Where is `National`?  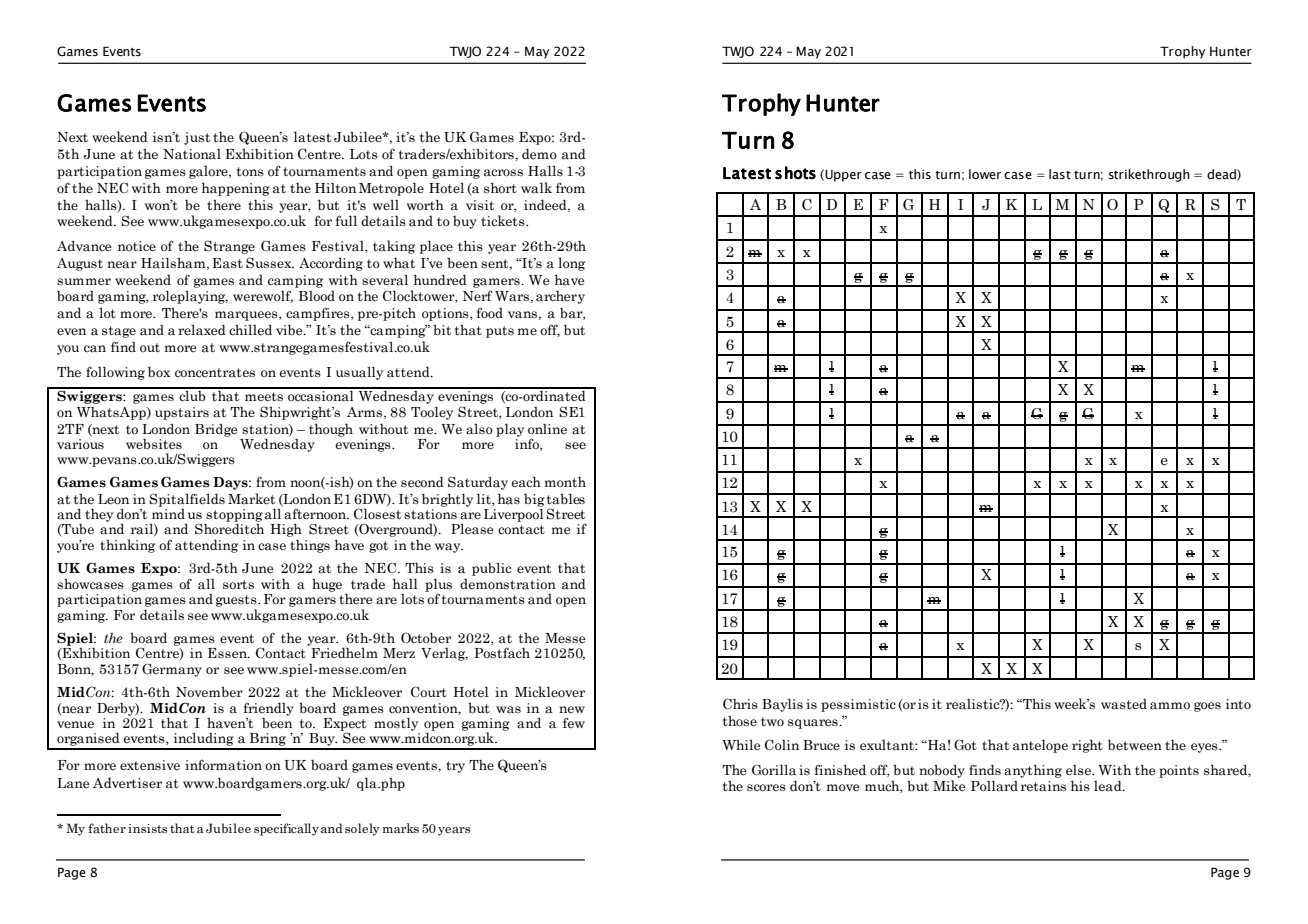 National is located at coordinates (192, 154).
